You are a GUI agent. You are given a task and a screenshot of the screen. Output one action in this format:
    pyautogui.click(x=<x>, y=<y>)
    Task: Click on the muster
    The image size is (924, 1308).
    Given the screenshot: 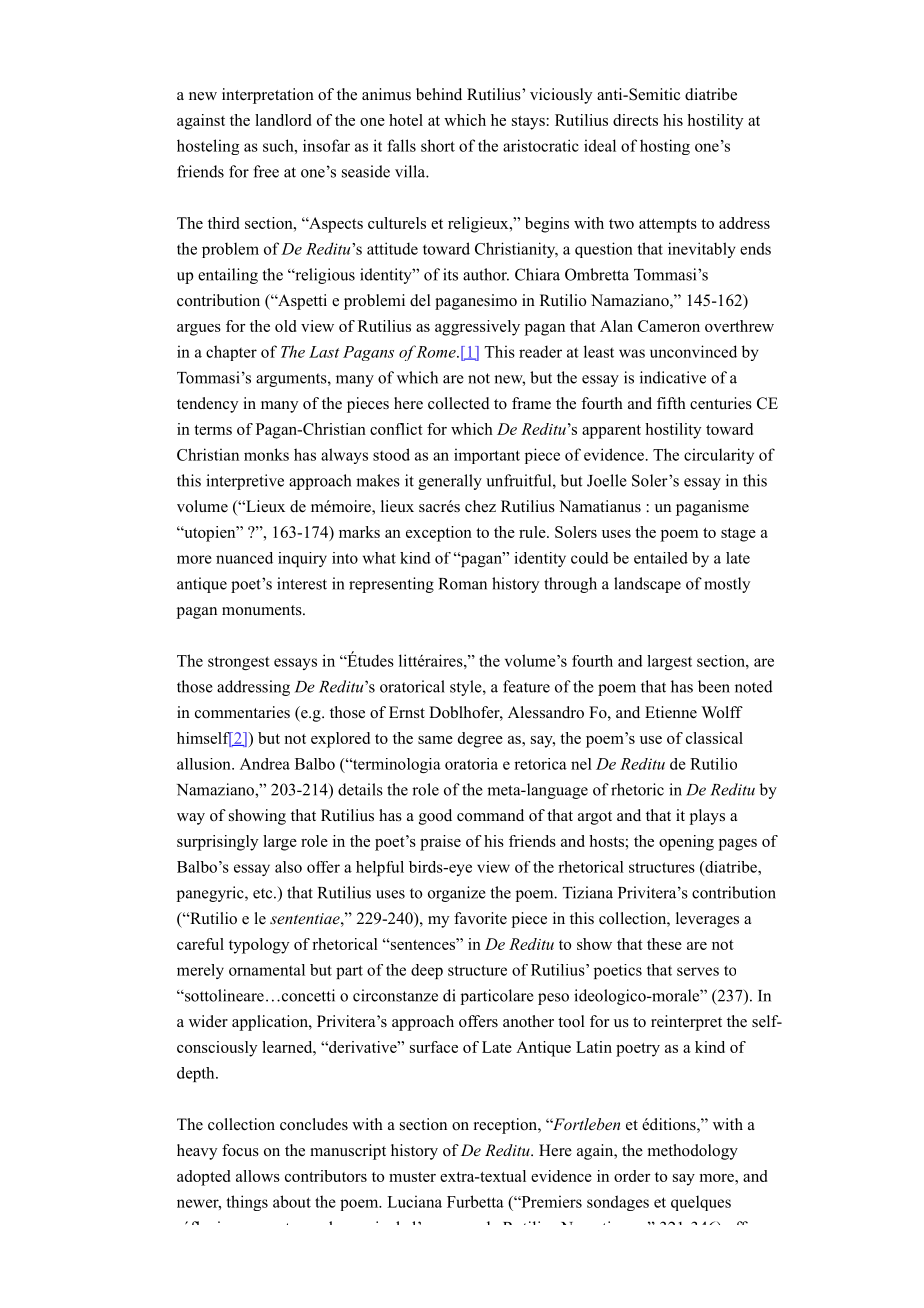 What is the action you would take?
    pyautogui.click(x=412, y=1177)
